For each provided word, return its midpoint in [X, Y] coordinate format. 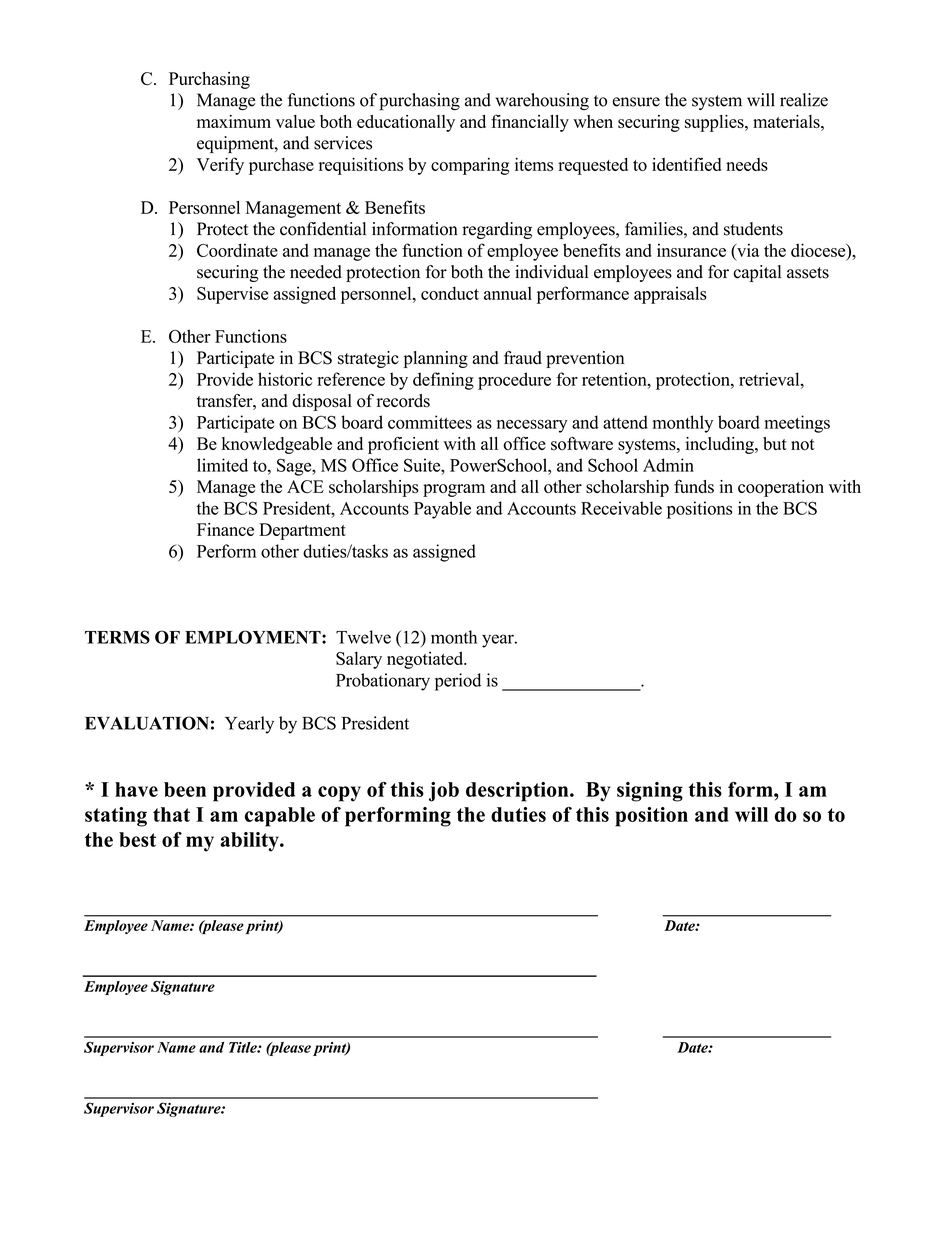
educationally [406, 123]
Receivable [621, 508]
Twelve [363, 637]
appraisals [670, 295]
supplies [715, 123]
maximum [234, 121]
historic [285, 379]
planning [436, 359]
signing [650, 792]
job [444, 792]
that [171, 814]
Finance [225, 529]
